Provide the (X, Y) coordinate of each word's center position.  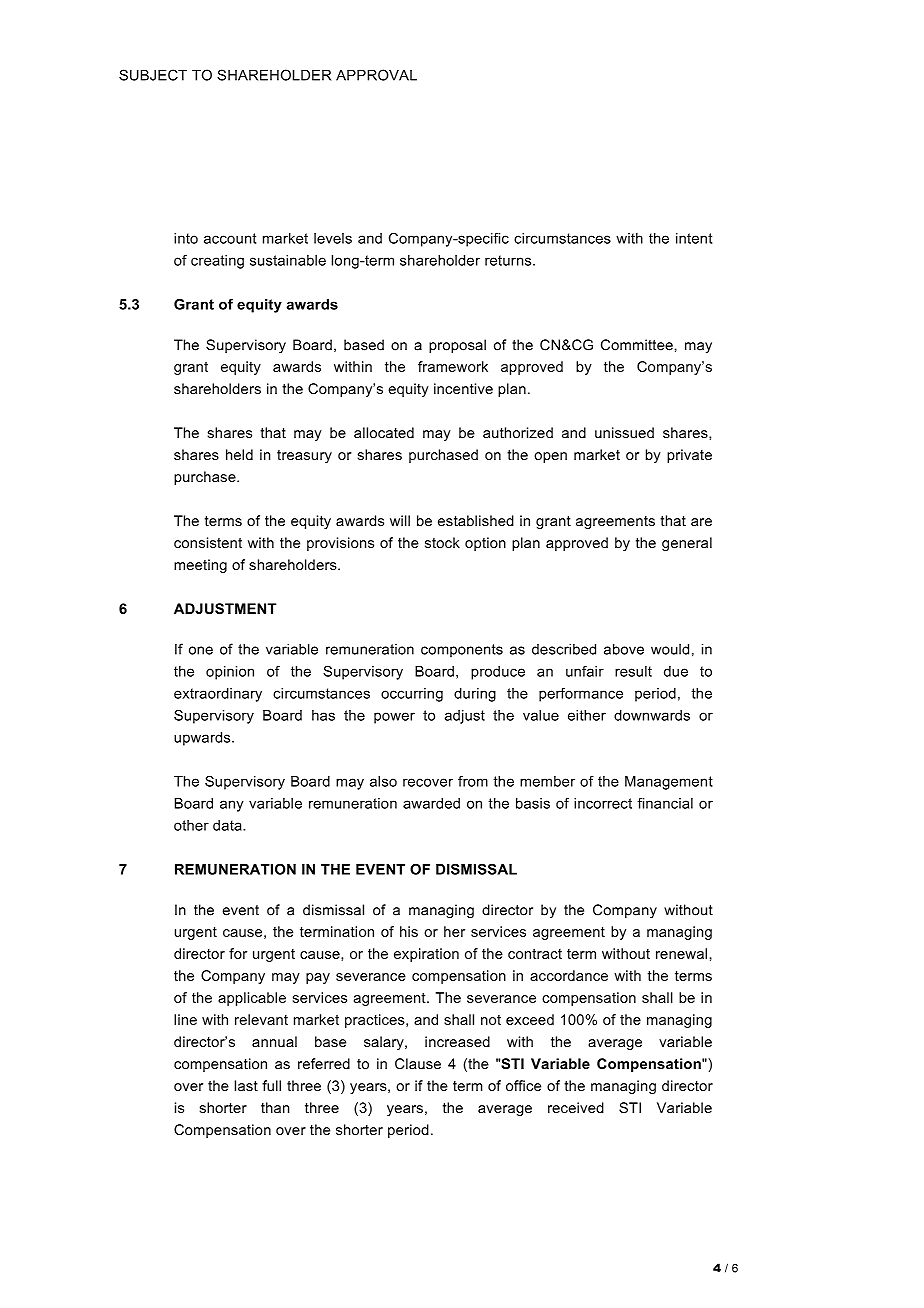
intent (694, 238)
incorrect (603, 803)
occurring (412, 695)
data (228, 825)
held (239, 454)
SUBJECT (153, 75)
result (633, 671)
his (409, 931)
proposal (457, 346)
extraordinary (218, 695)
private (689, 456)
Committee (638, 345)
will (400, 520)
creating (217, 262)
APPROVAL (376, 75)
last (246, 1085)
